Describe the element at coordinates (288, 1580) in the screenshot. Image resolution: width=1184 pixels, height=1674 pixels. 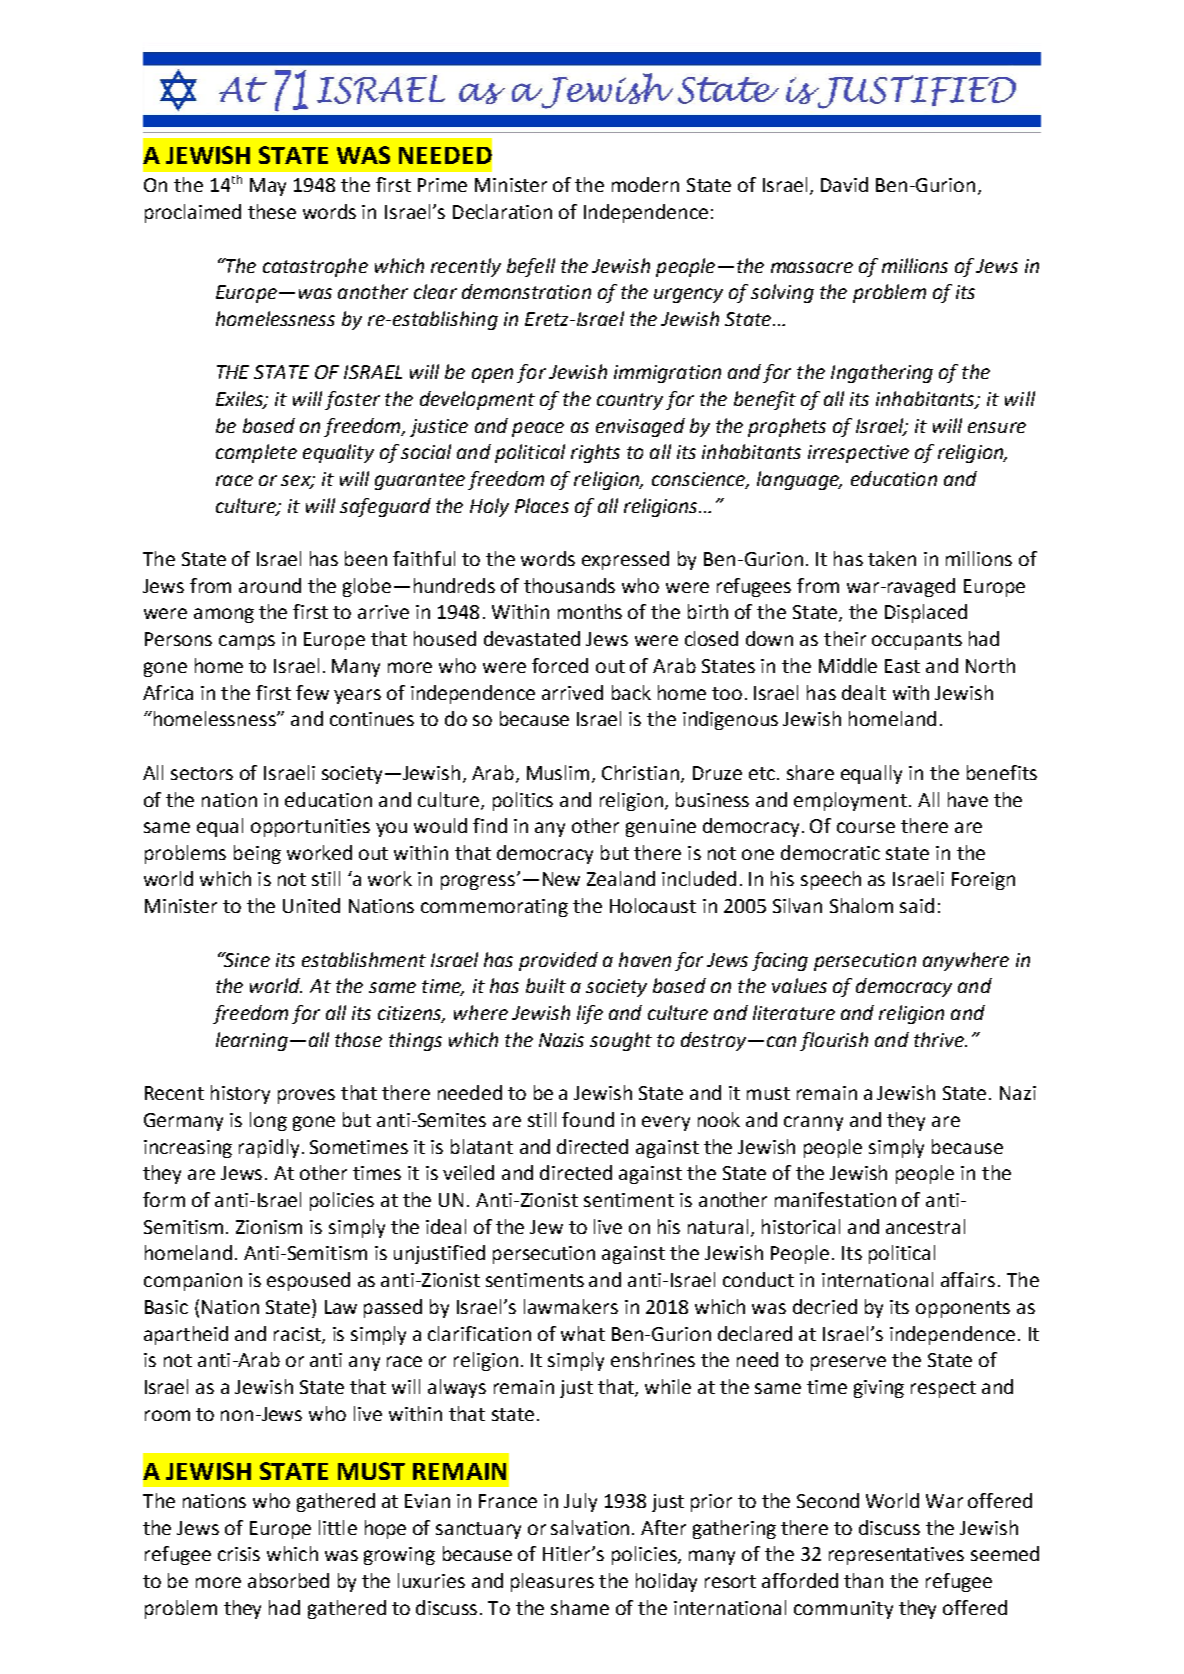
I see `absorbed` at that location.
